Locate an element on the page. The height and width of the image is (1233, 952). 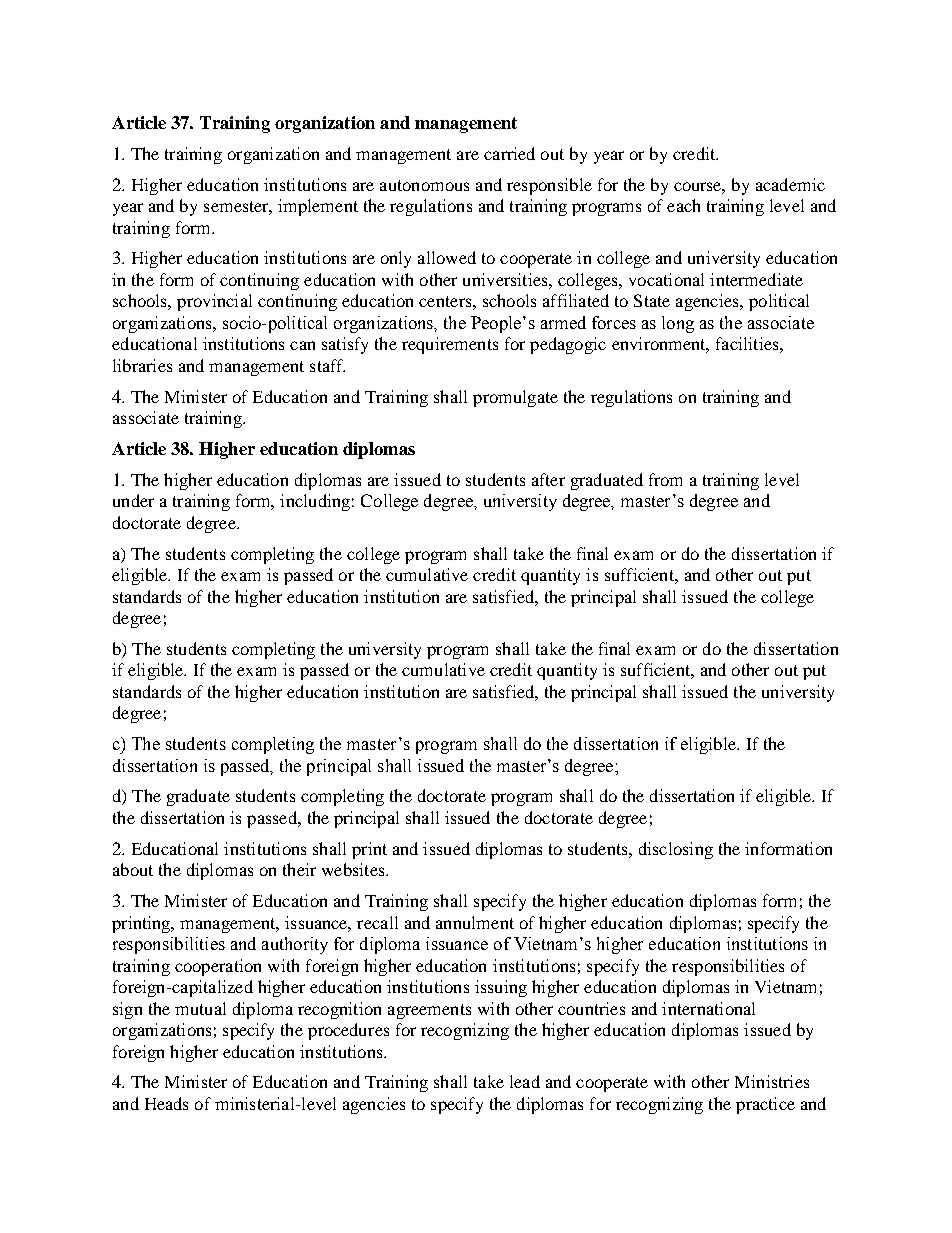
promulgate is located at coordinates (515, 398).
